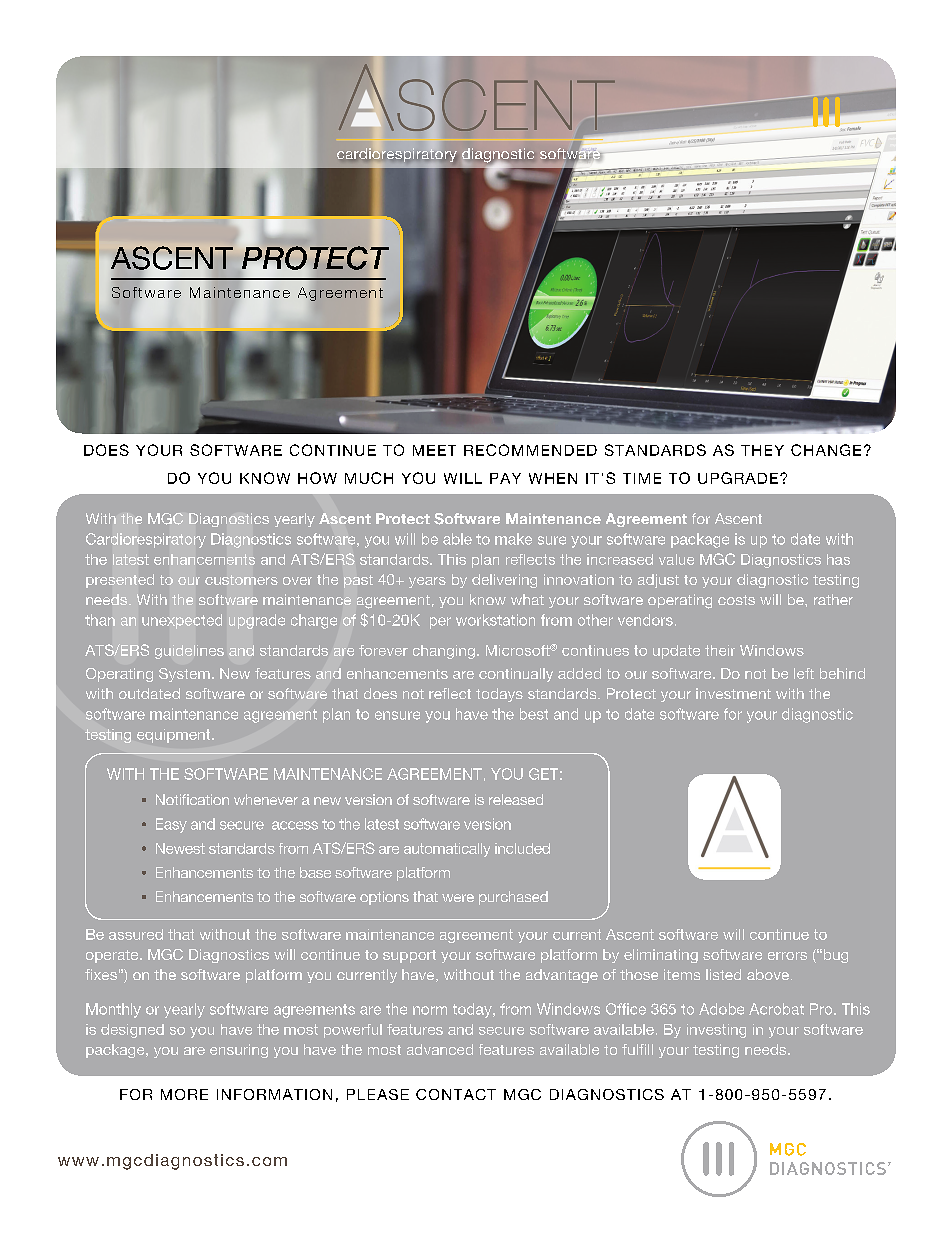 The width and height of the document is (952, 1233). What do you see at coordinates (516, 799) in the document?
I see `released` at bounding box center [516, 799].
